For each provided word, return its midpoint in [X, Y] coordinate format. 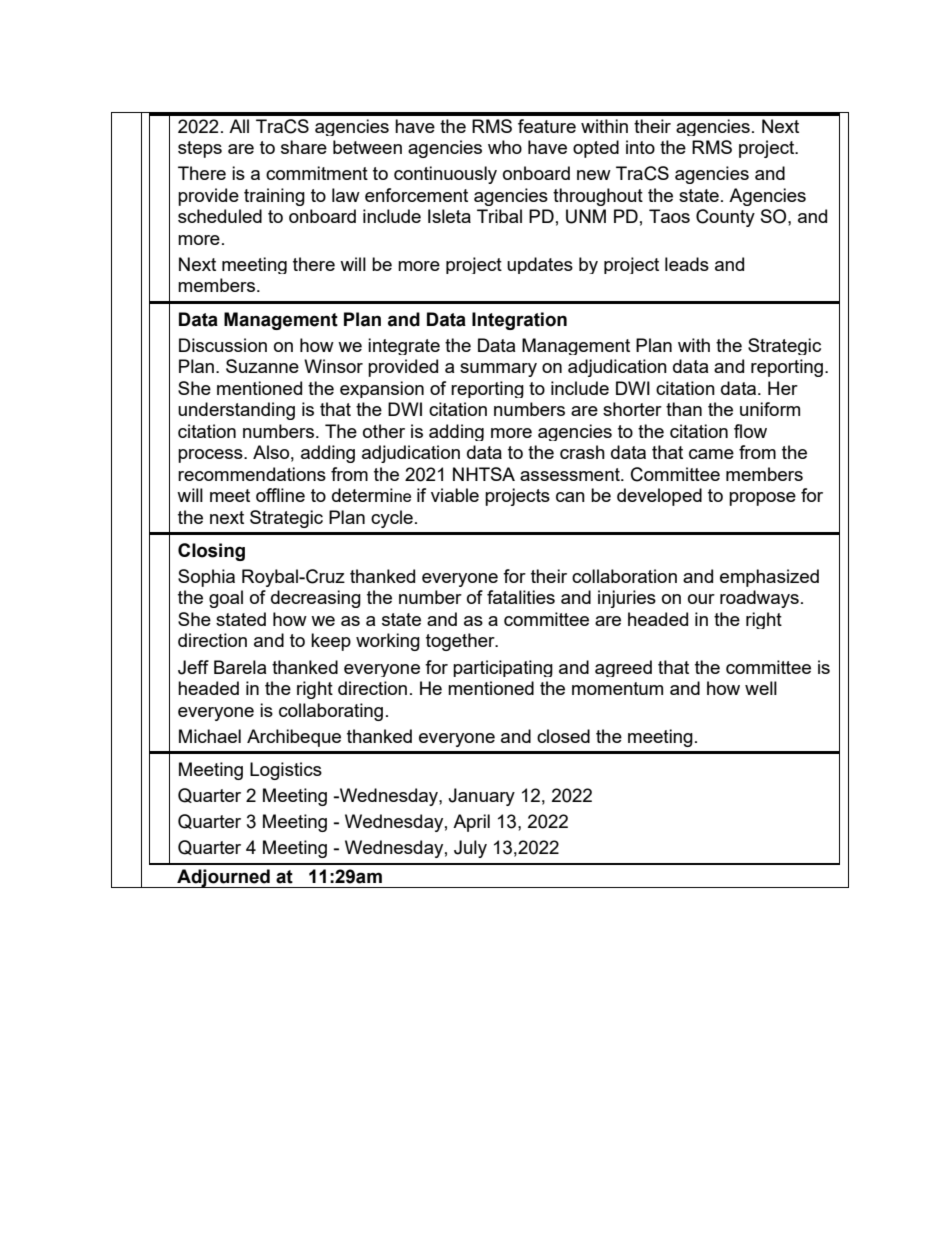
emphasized [769, 578]
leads [687, 264]
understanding [236, 411]
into [640, 147]
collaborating [331, 712]
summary [498, 370]
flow [750, 431]
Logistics [286, 771]
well [761, 688]
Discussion [223, 345]
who [505, 147]
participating [503, 668]
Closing [211, 552]
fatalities [521, 597]
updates [540, 265]
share [304, 147]
